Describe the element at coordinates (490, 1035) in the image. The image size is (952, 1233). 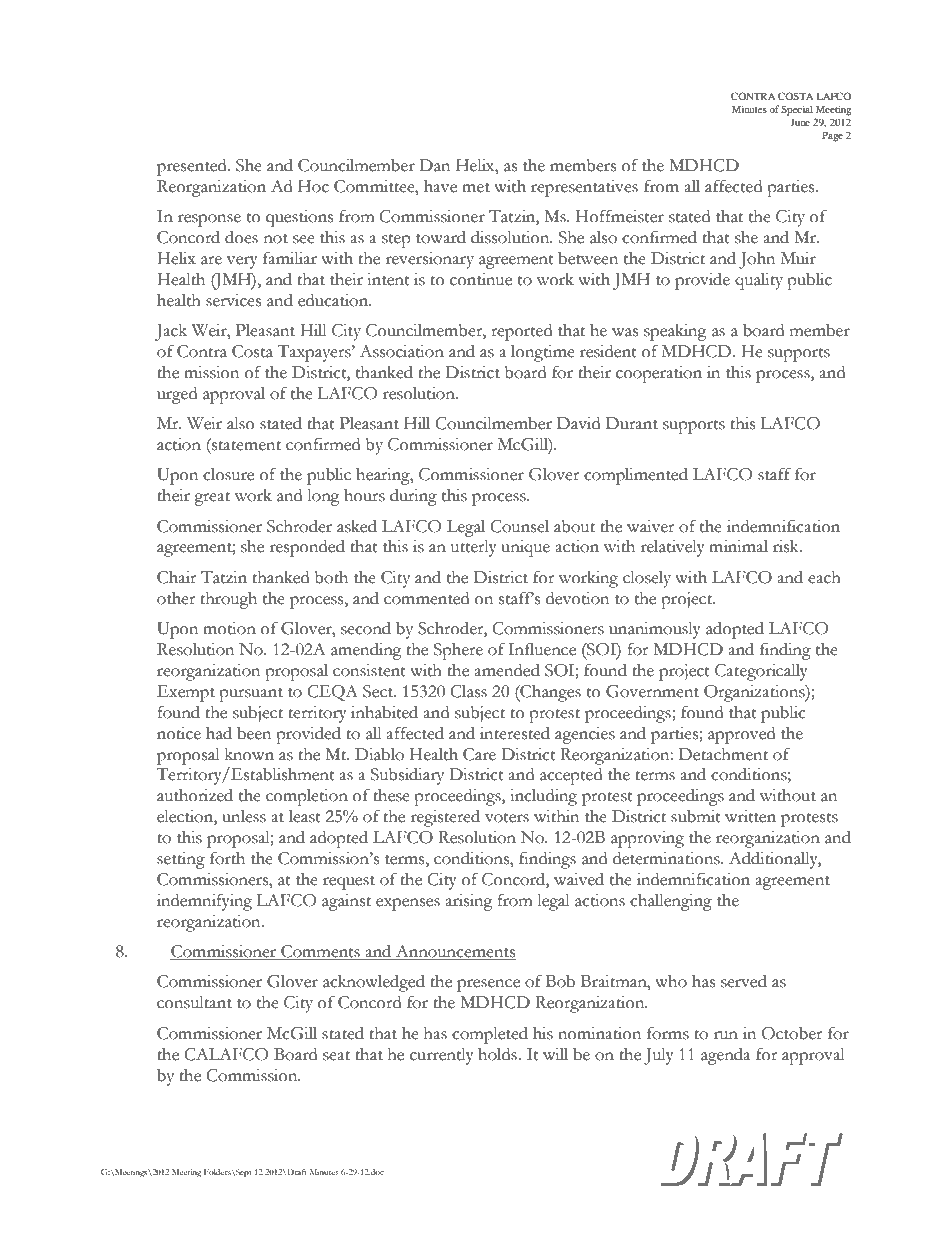
I see `completed` at that location.
